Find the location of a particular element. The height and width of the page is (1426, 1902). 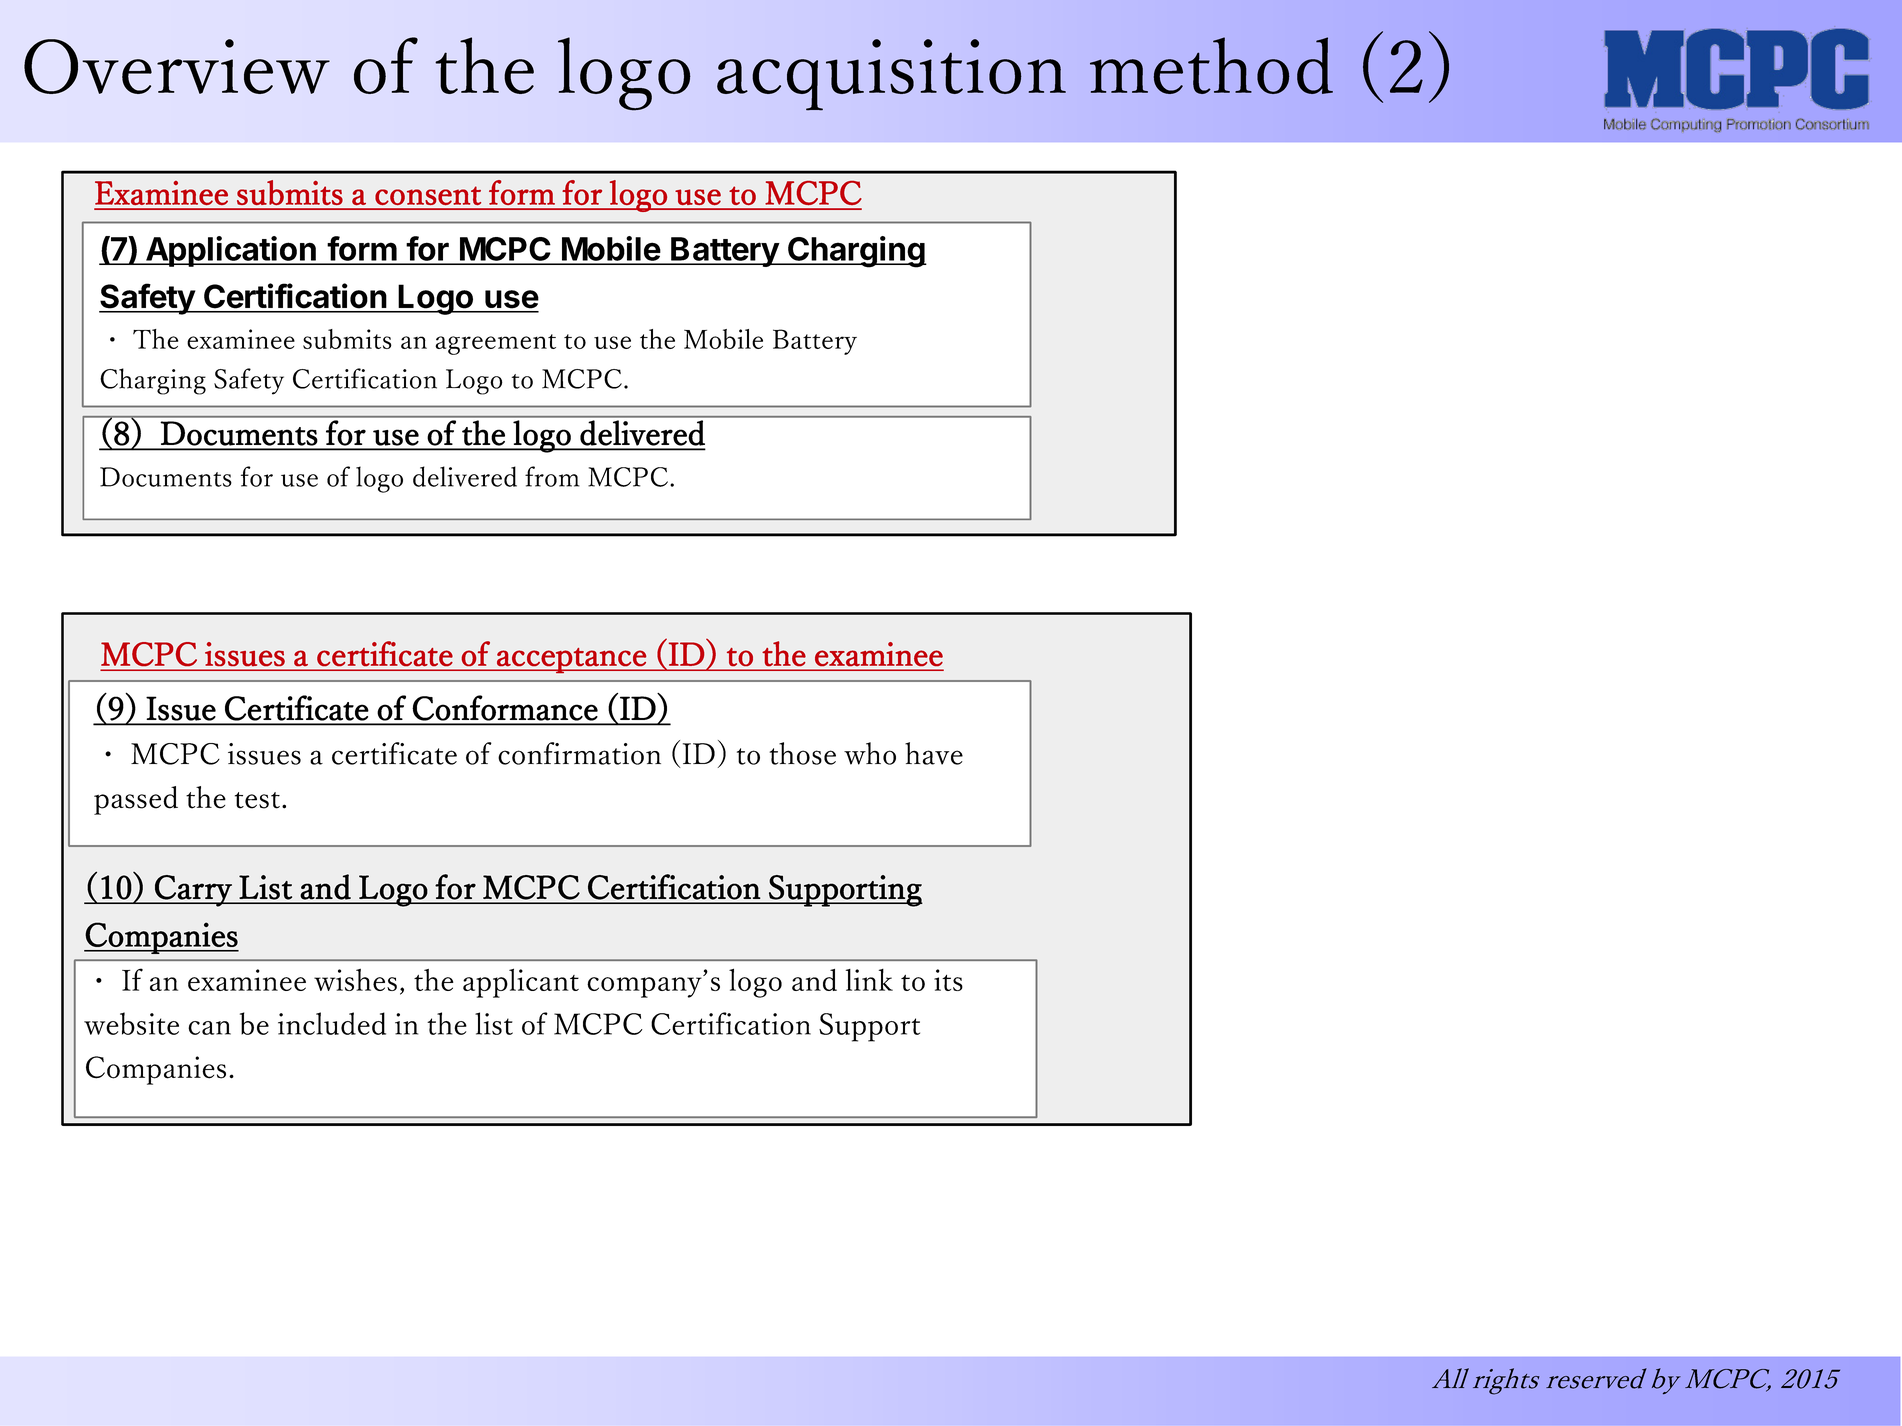

included is located at coordinates (332, 1023).
